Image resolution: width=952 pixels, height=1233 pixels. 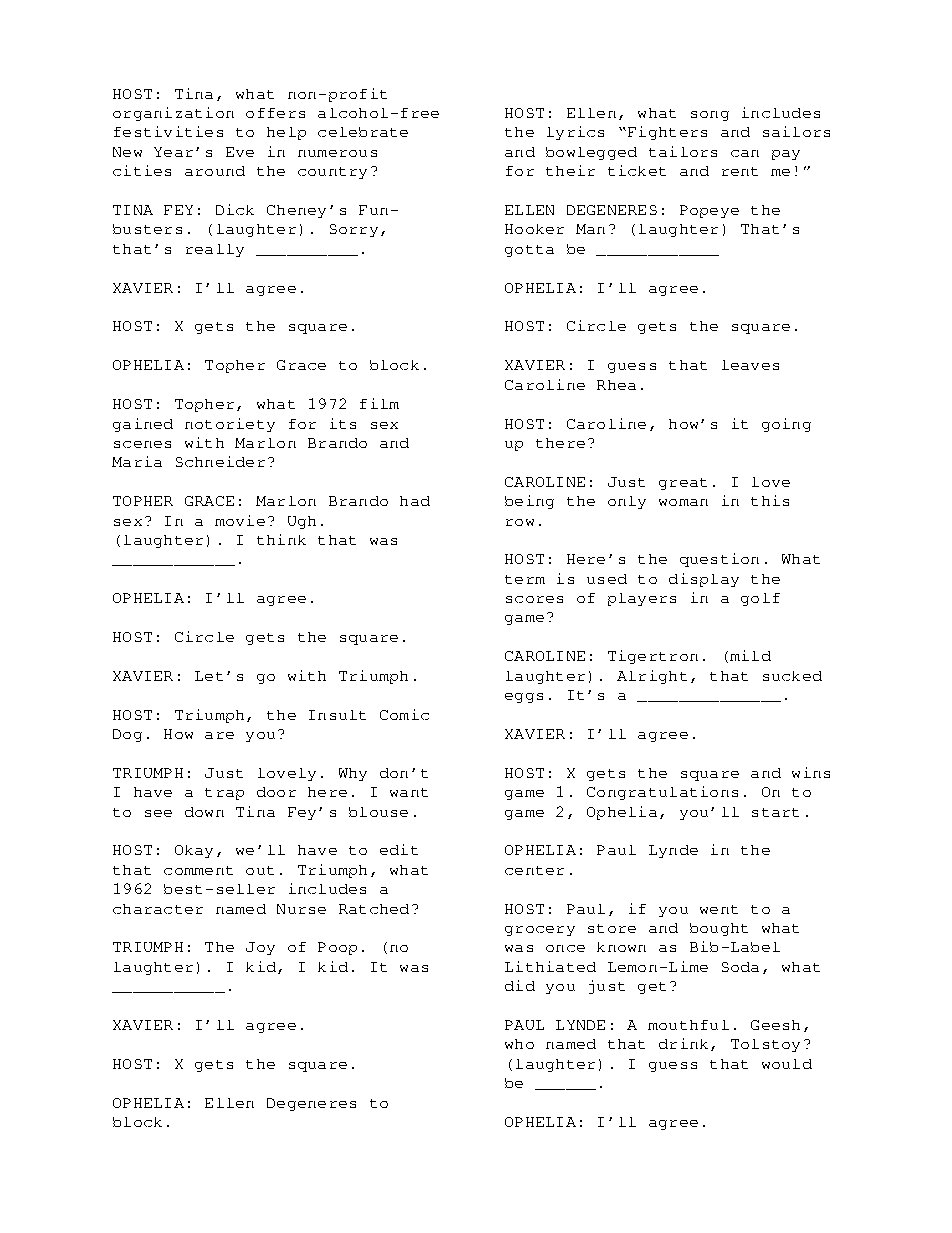 I want to click on can, so click(x=745, y=153).
